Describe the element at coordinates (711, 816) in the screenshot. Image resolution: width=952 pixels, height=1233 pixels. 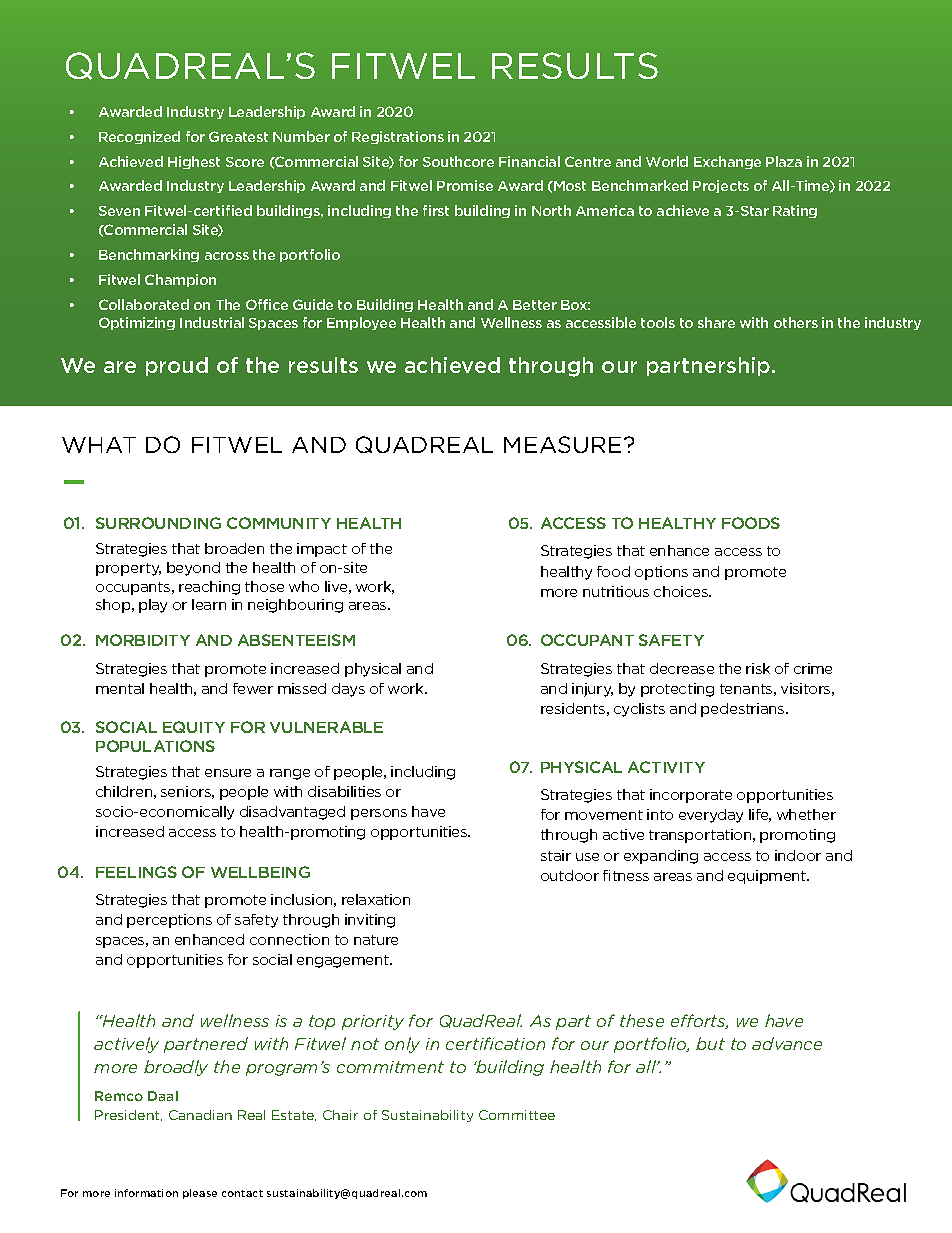
I see `everyday` at that location.
